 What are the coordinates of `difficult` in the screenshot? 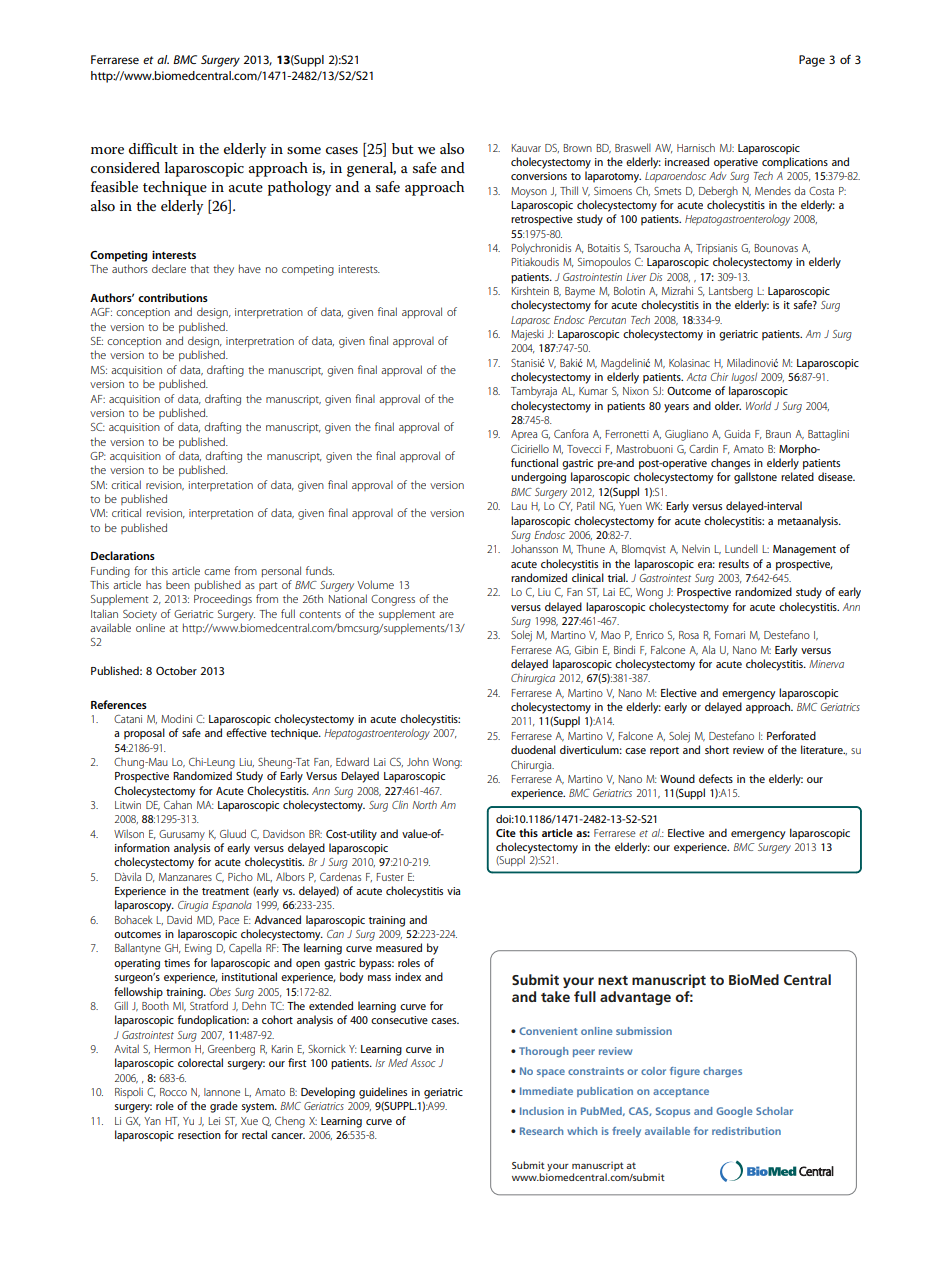 It's located at (153, 148).
